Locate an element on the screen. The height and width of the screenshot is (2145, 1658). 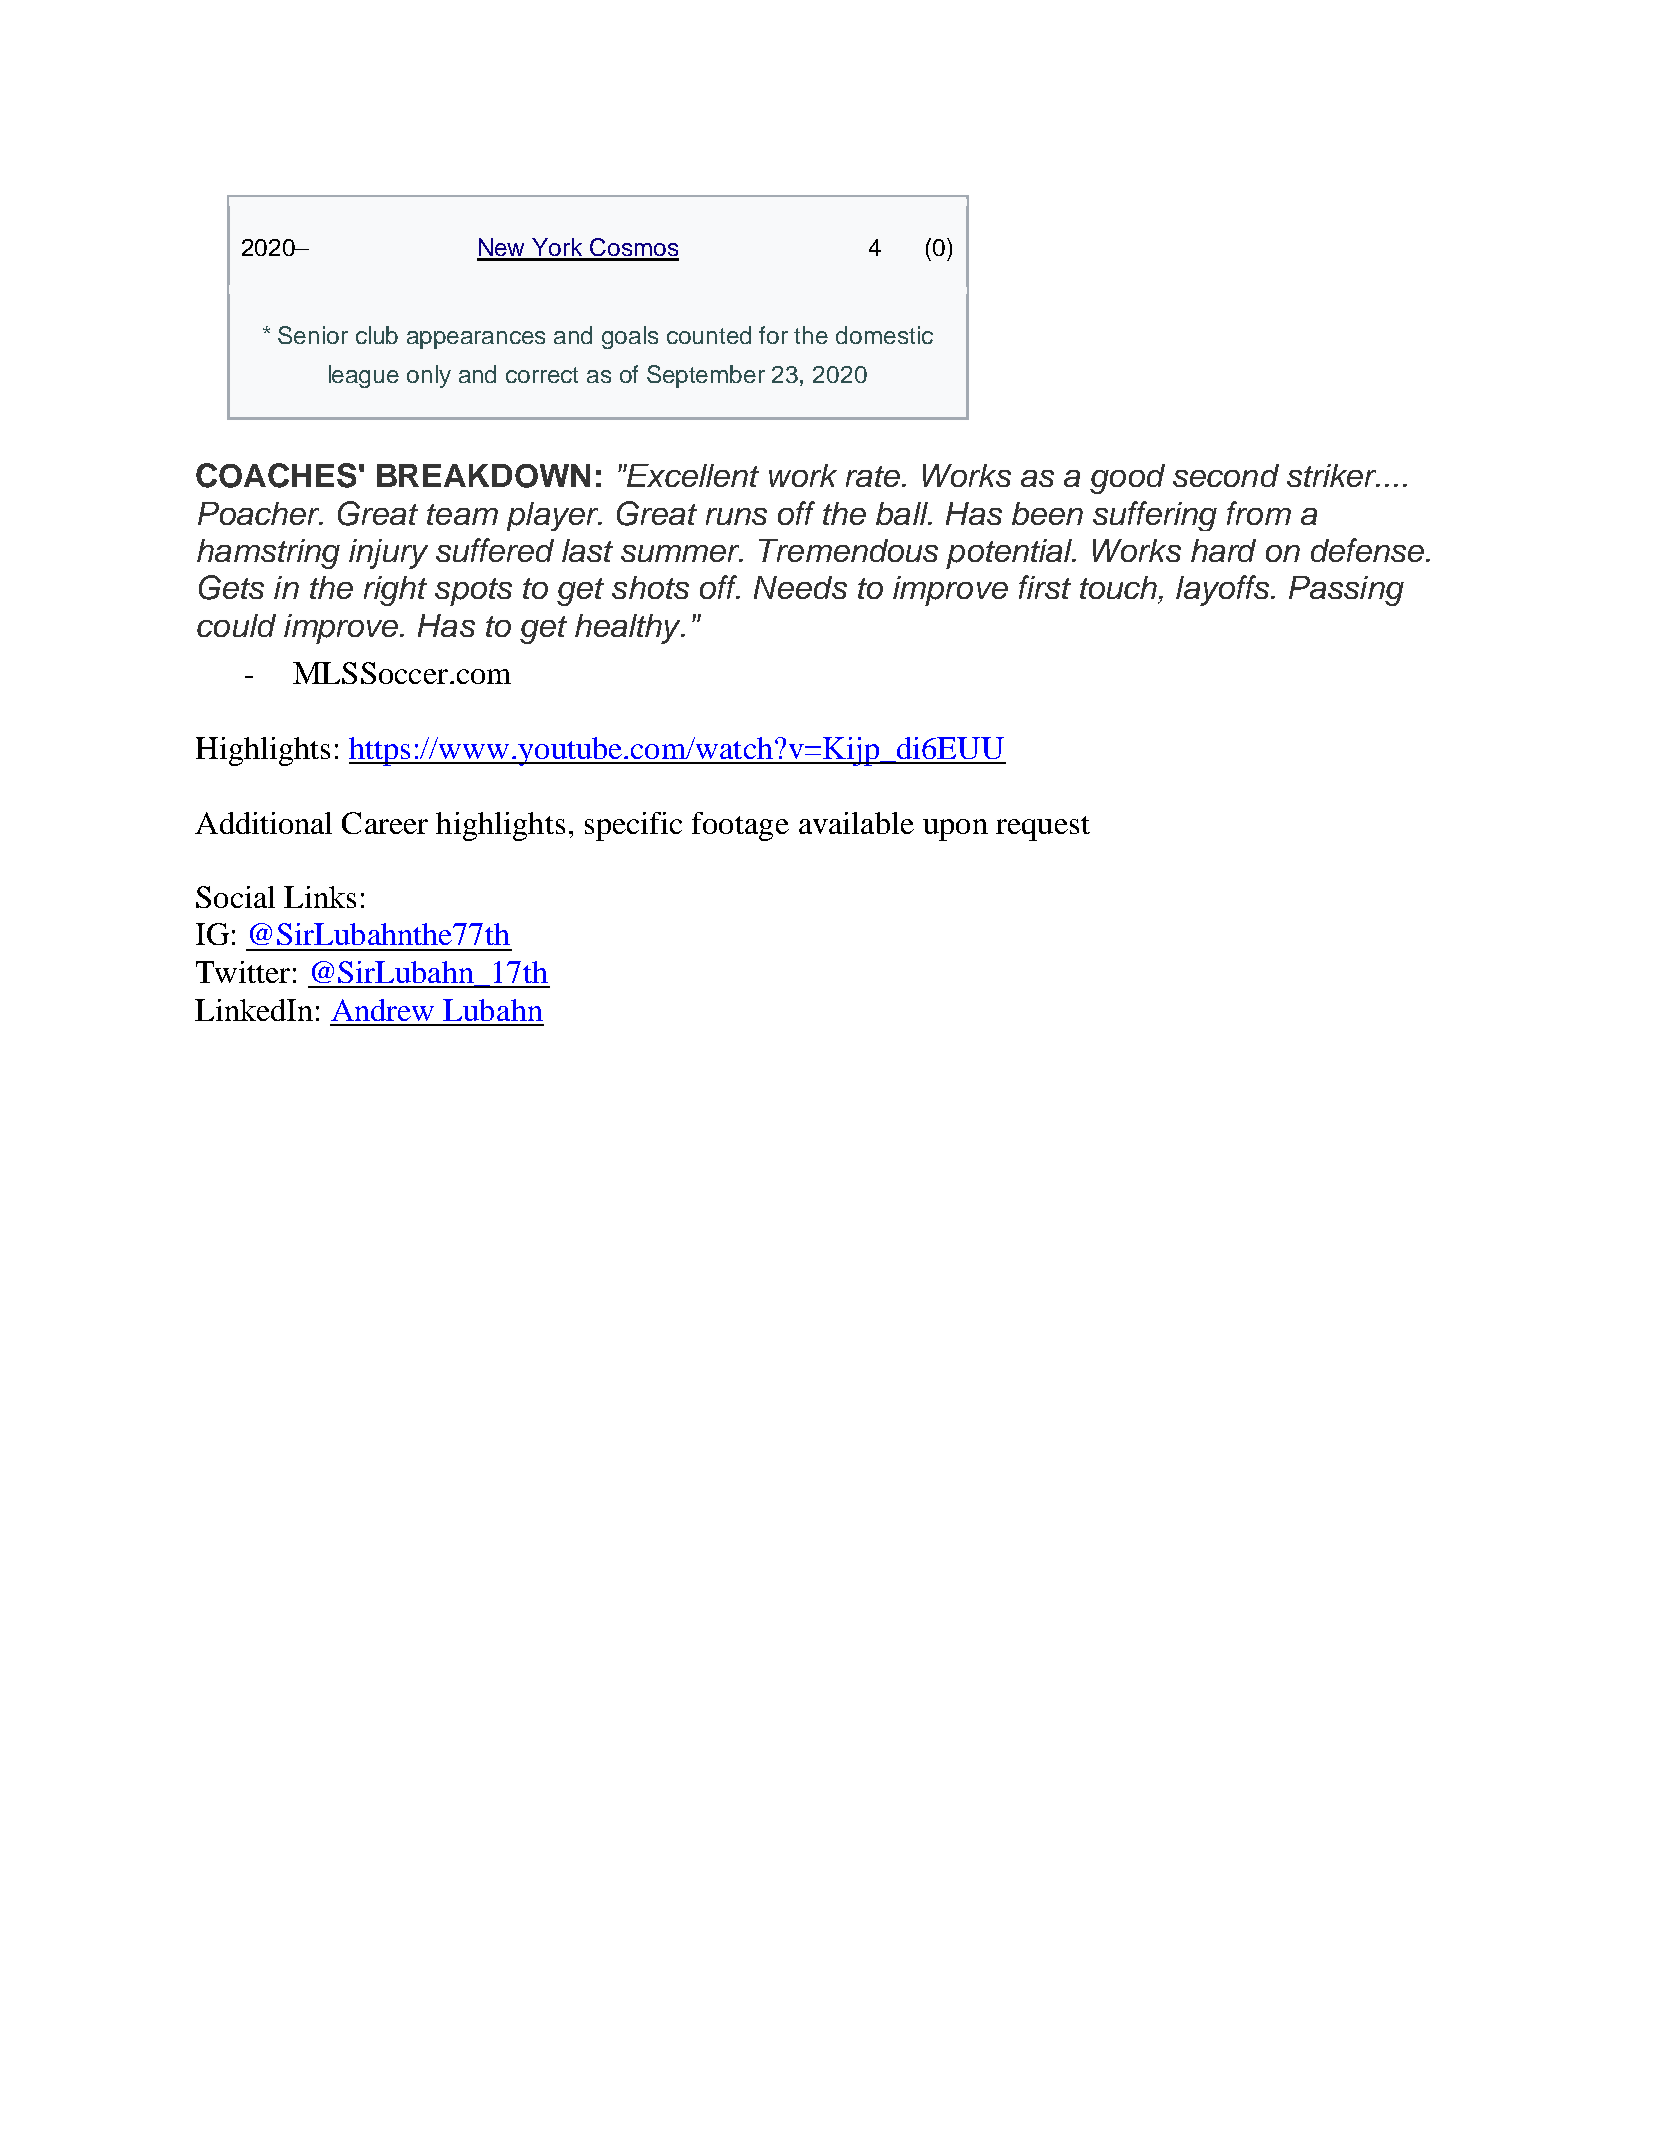
rate is located at coordinates (873, 476).
